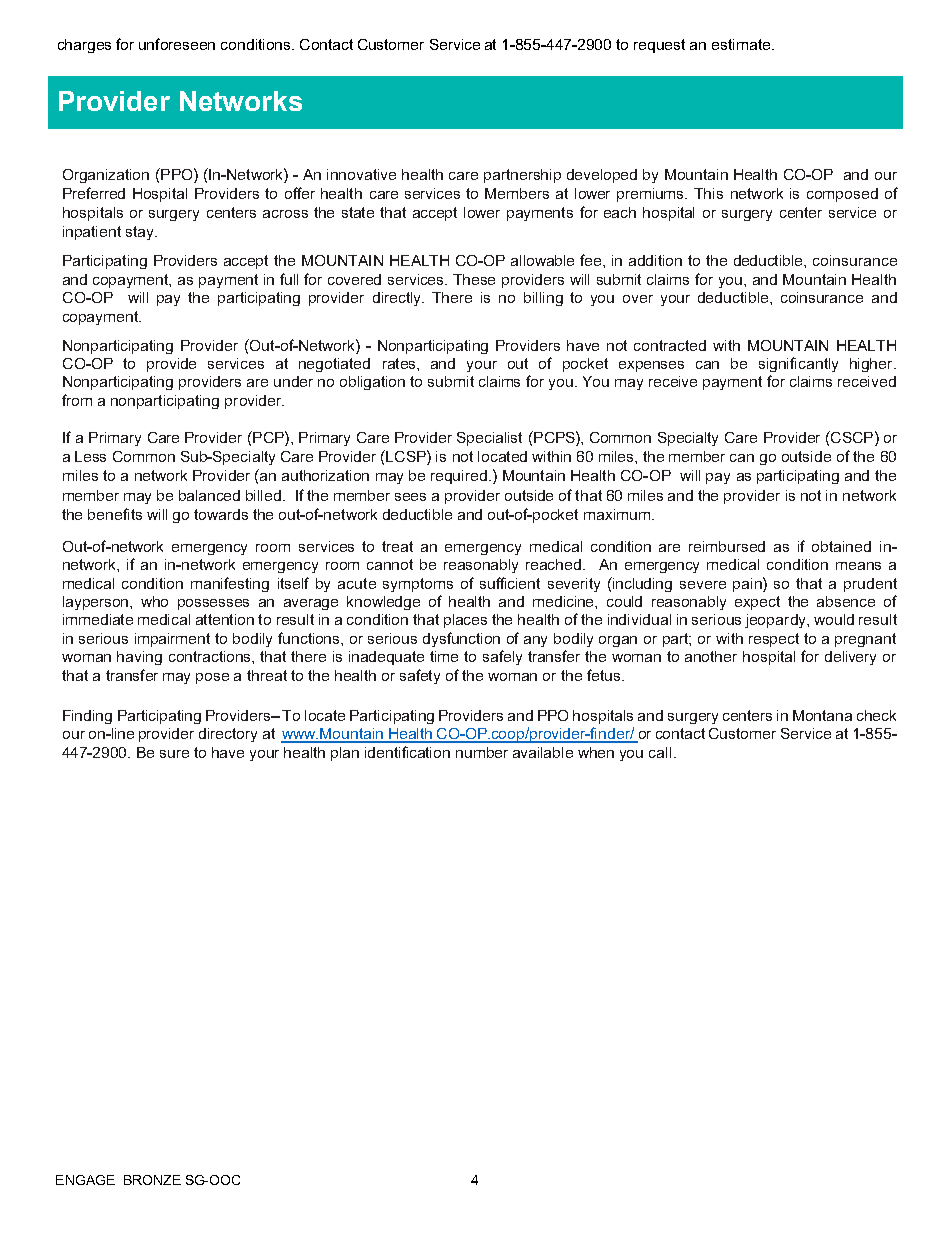 The width and height of the image is (952, 1233). What do you see at coordinates (741, 44) in the image?
I see `estimate` at bounding box center [741, 44].
